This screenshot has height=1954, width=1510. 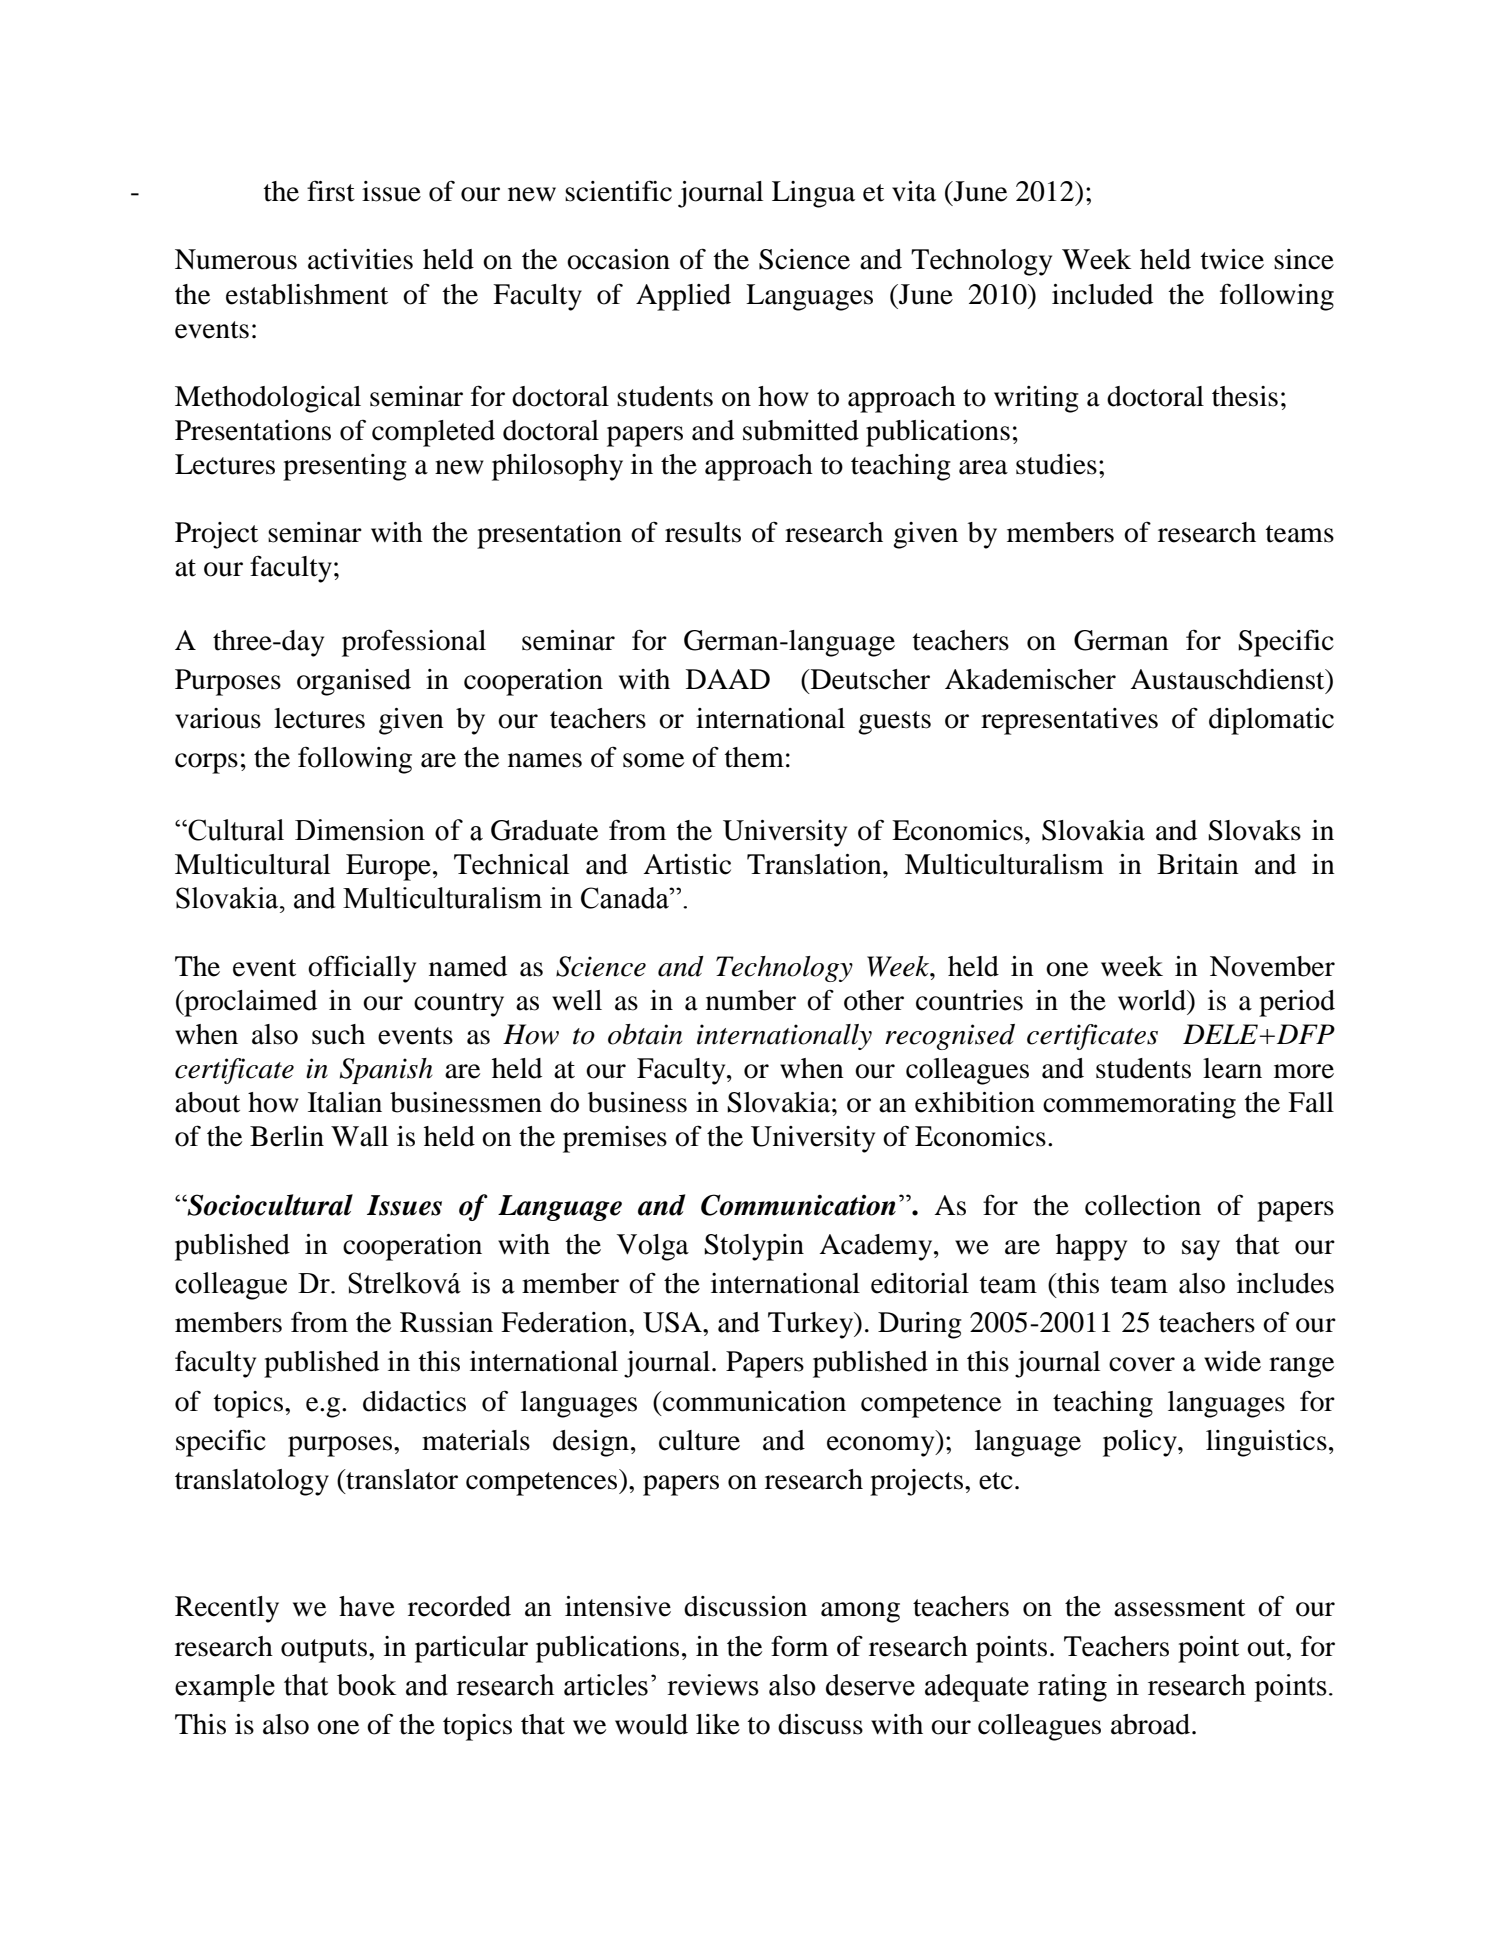 What do you see at coordinates (713, 1685) in the screenshot?
I see `reviews` at bounding box center [713, 1685].
